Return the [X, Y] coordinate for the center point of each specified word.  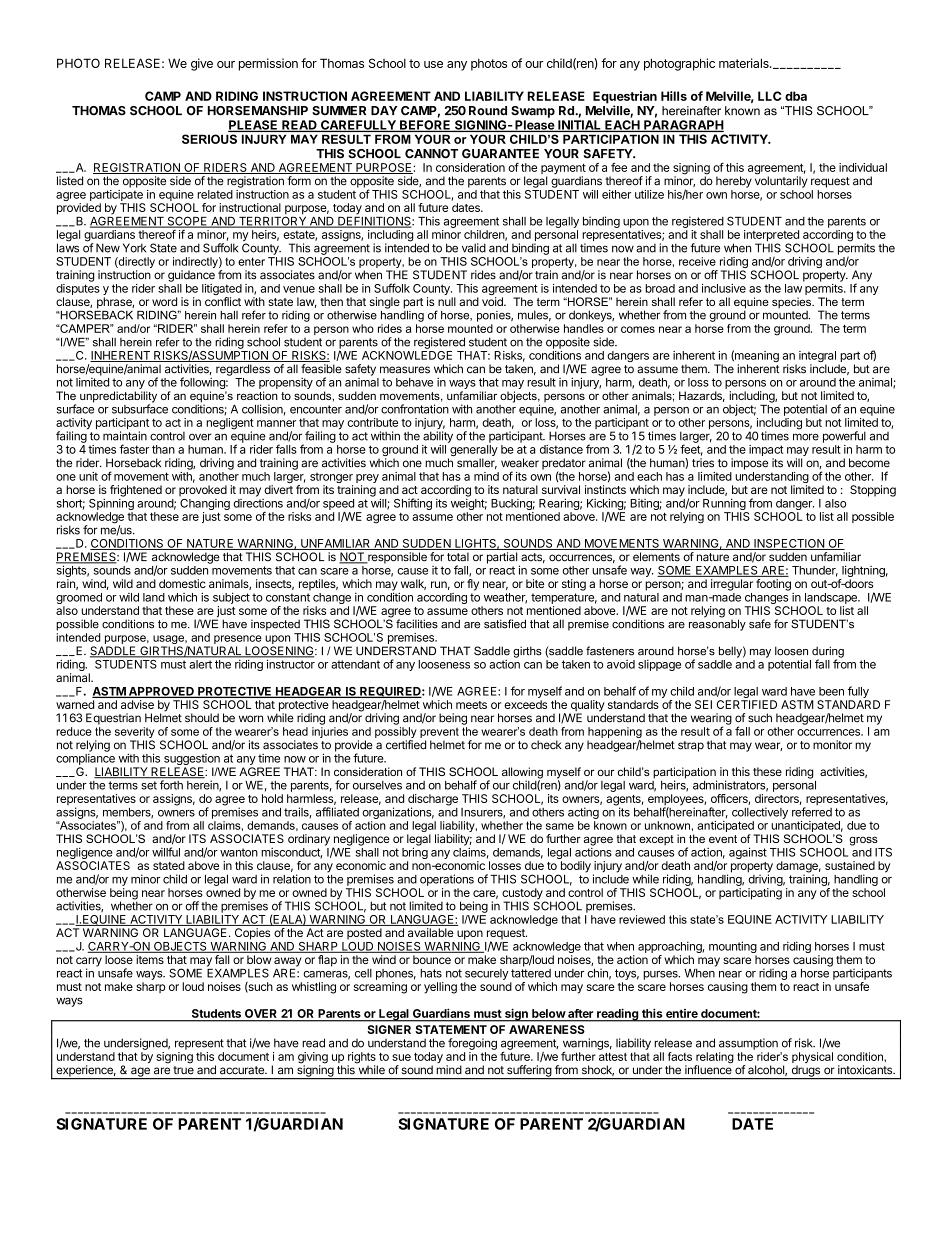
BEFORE [425, 126]
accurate [243, 1070]
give [202, 64]
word [164, 301]
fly [473, 585]
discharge [433, 801]
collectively [760, 813]
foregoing [472, 1044]
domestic [182, 583]
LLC [769, 96]
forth [171, 784]
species [793, 304]
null [447, 301]
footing [773, 585]
